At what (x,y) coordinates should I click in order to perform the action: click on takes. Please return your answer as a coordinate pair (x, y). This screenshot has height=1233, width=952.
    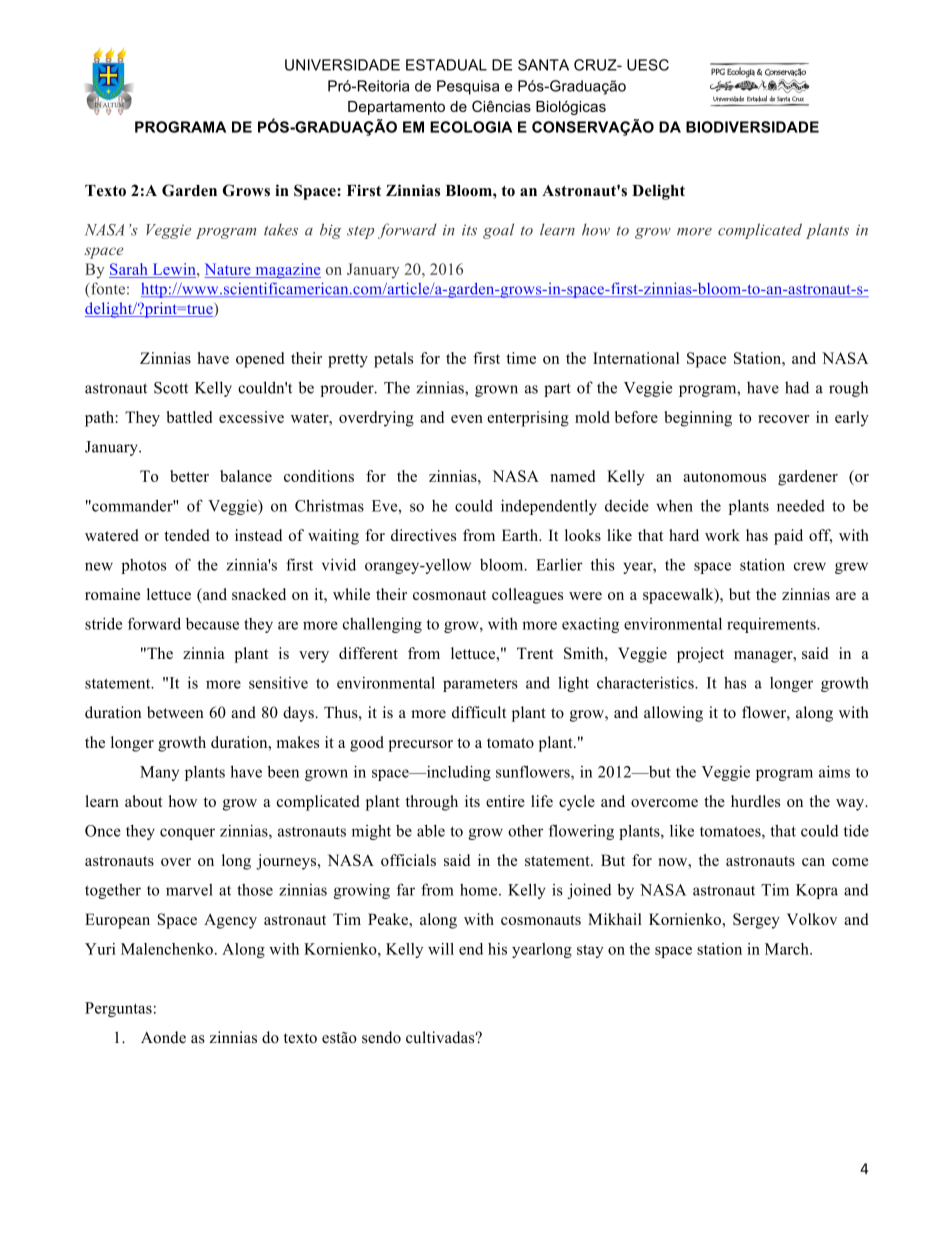
    Looking at the image, I should click on (281, 230).
